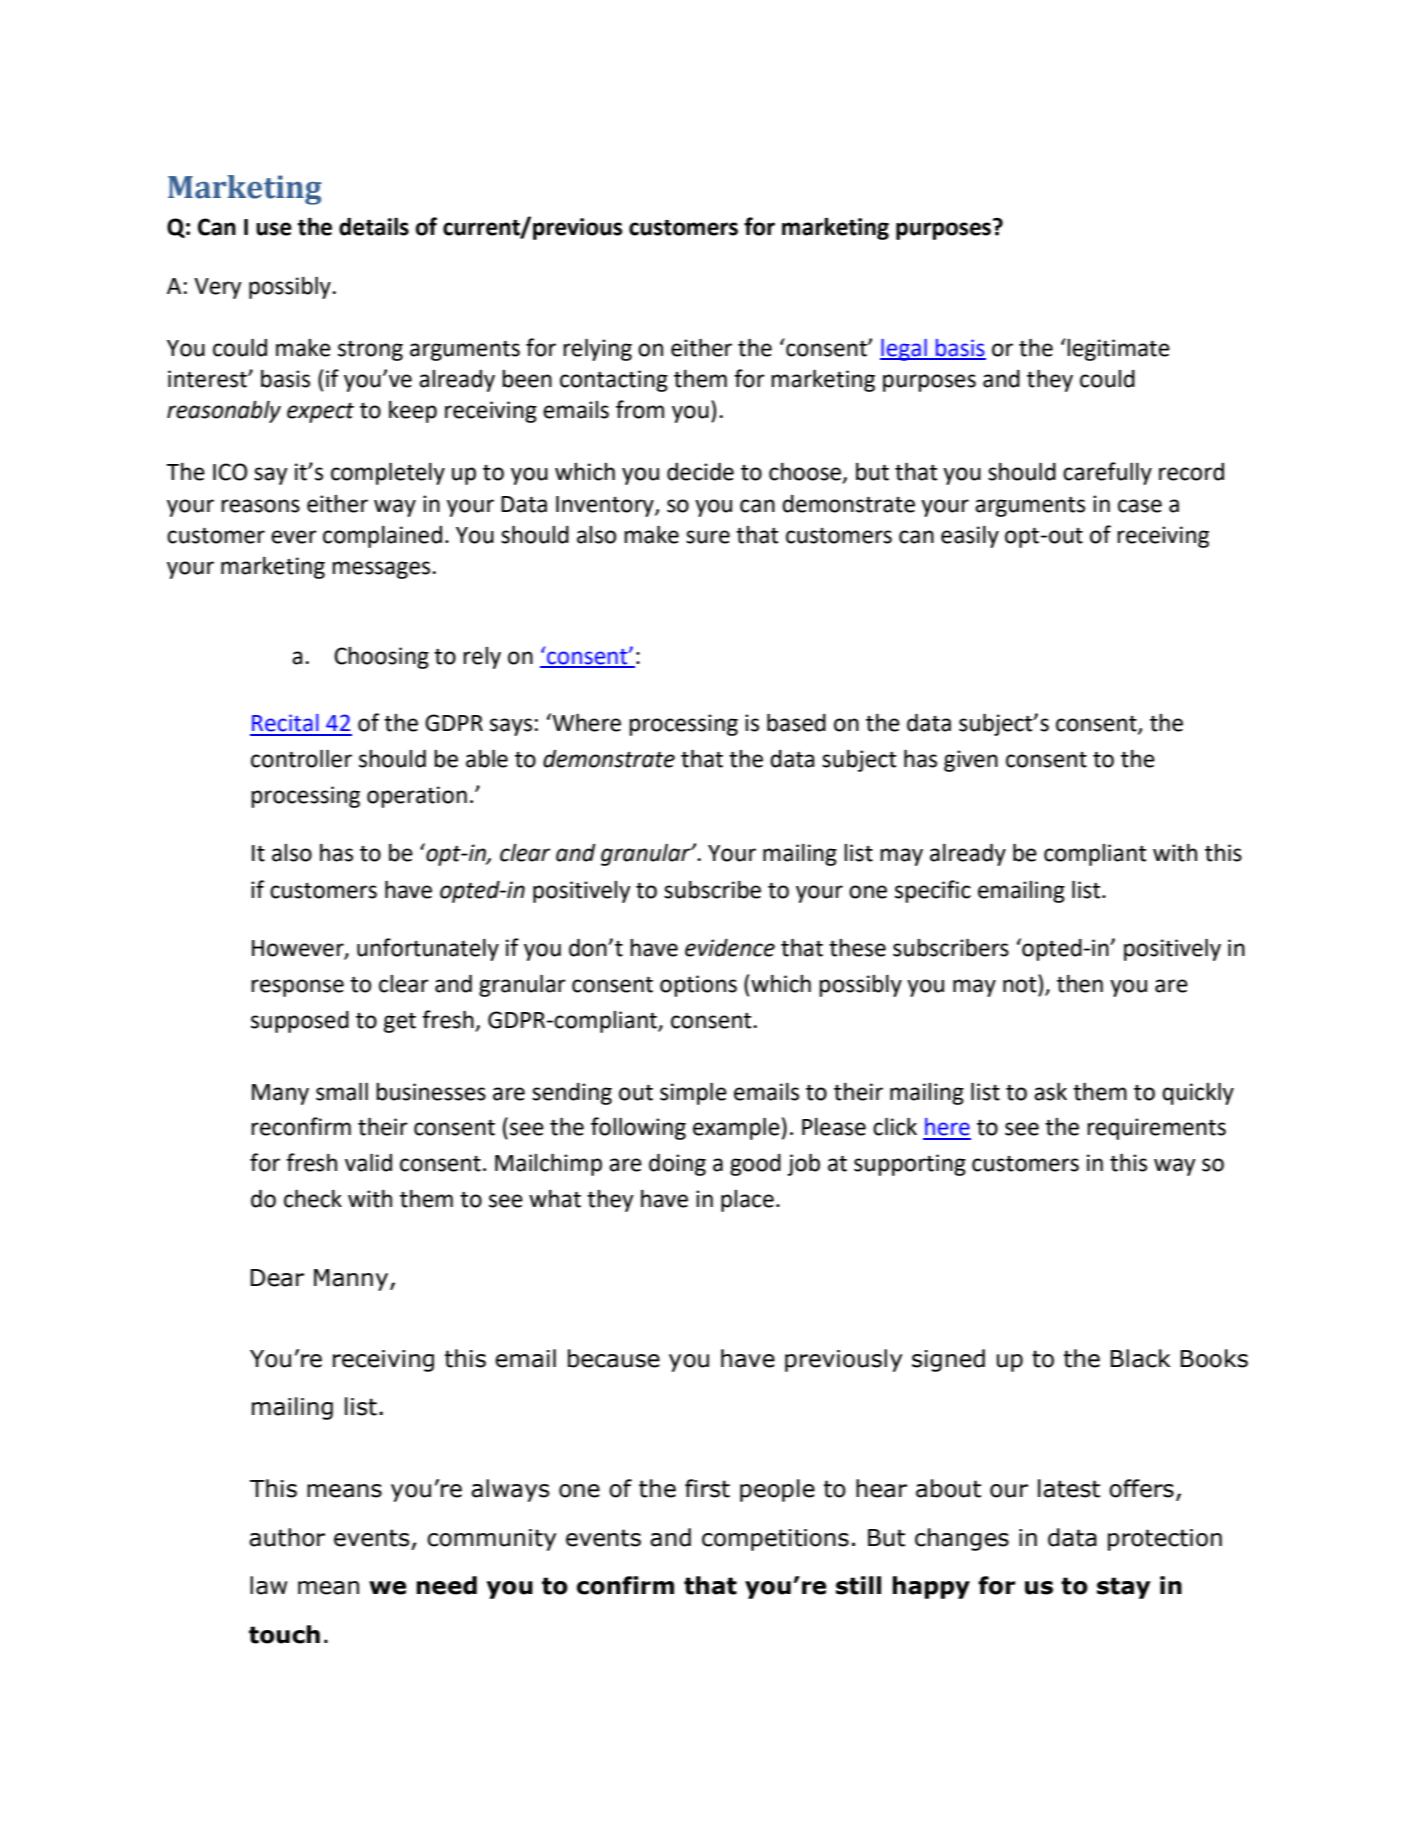 Image resolution: width=1418 pixels, height=1836 pixels. I want to click on then, so click(1080, 984).
